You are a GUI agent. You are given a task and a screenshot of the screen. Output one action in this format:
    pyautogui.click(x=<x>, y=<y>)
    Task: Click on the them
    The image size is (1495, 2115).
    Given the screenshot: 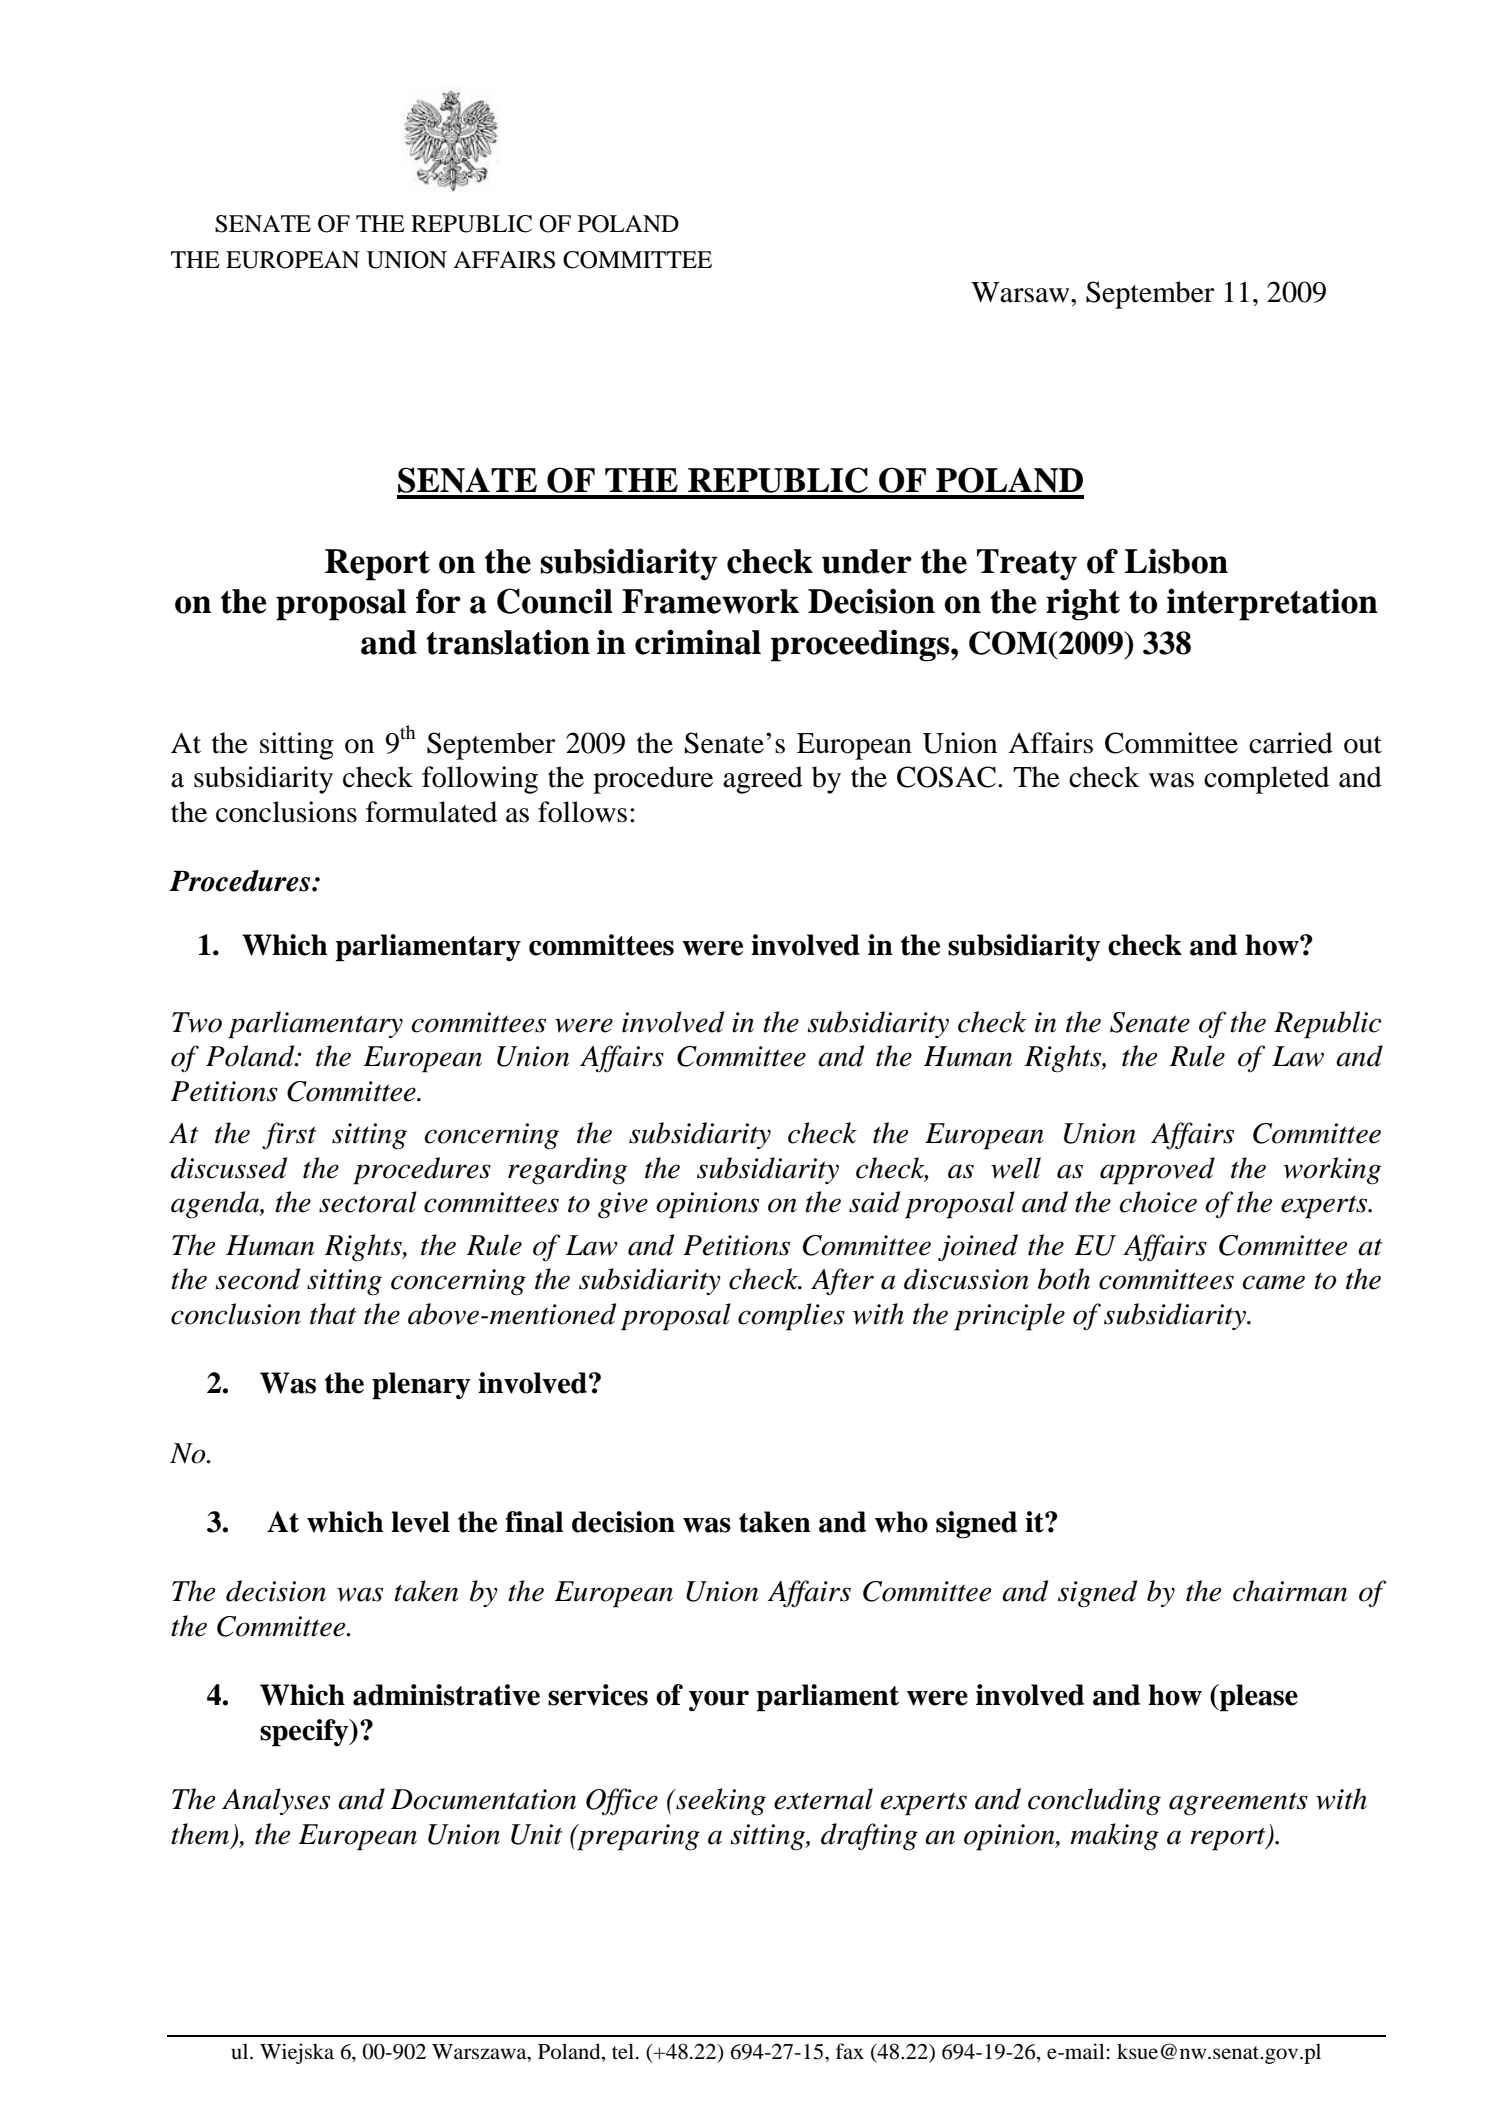 What is the action you would take?
    pyautogui.click(x=201, y=1835)
